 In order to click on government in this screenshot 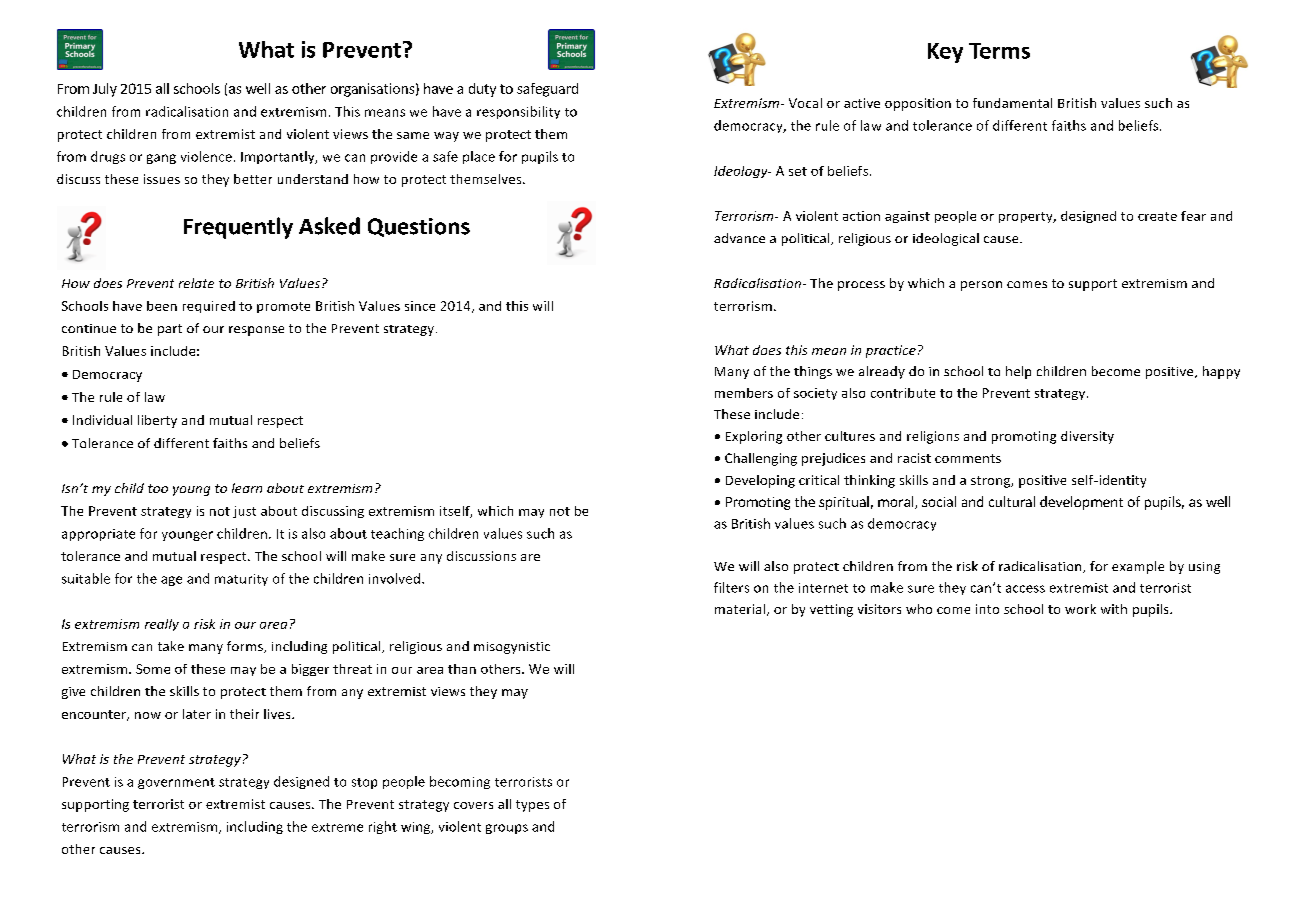, I will do `click(176, 783)`.
